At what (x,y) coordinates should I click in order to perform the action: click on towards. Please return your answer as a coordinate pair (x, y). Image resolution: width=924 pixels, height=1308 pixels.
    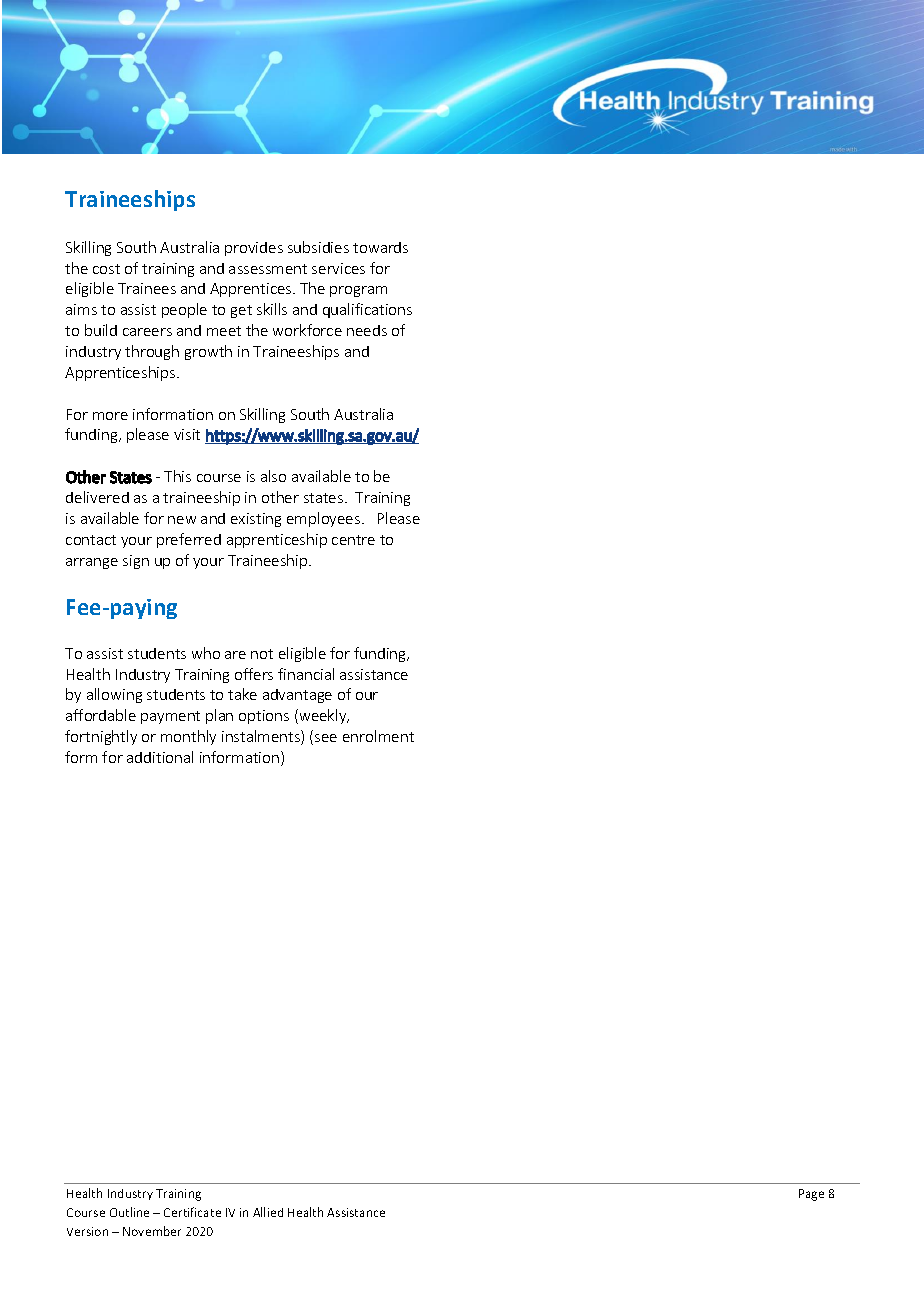
    Looking at the image, I should click on (380, 247).
